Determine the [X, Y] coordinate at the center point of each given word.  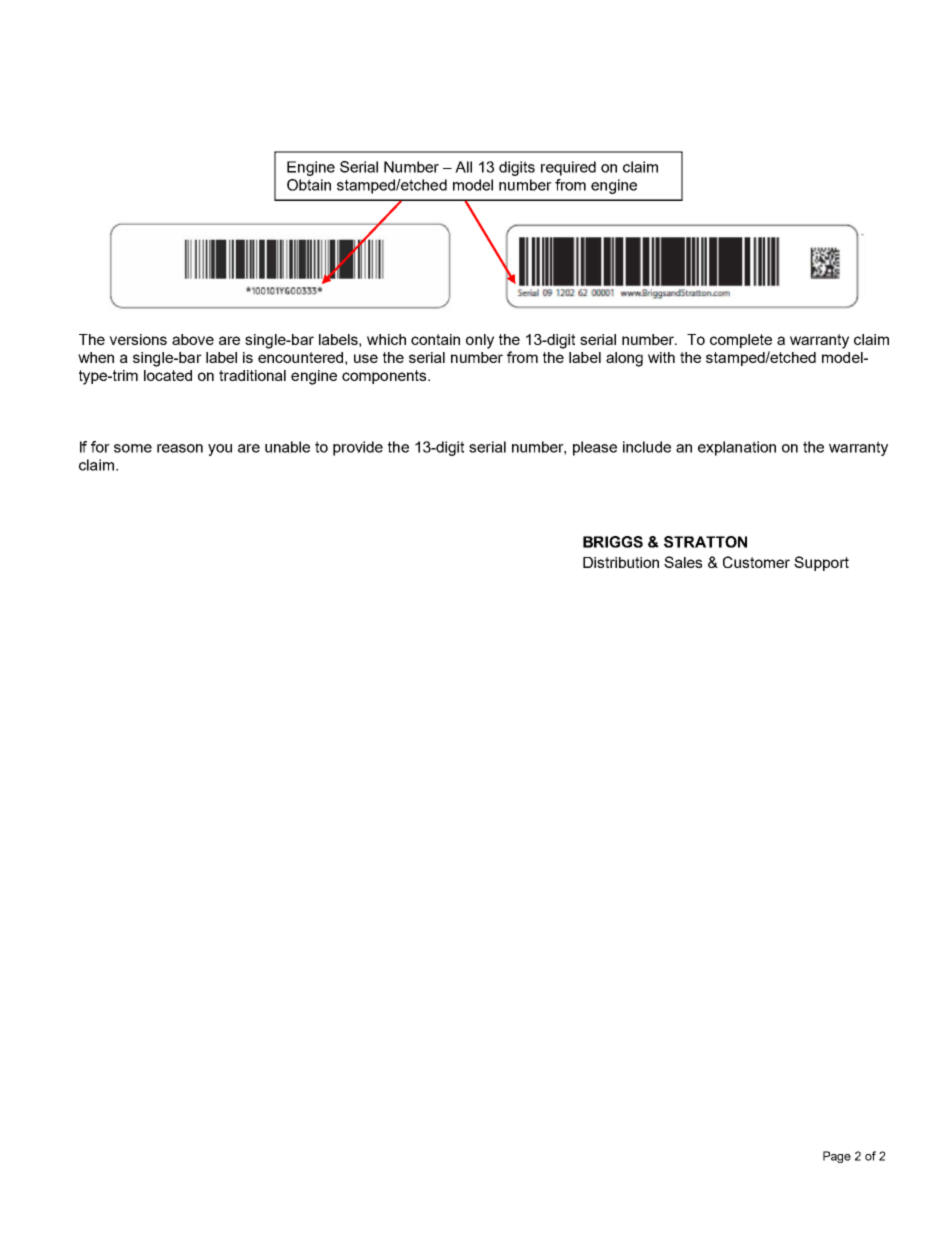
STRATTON [705, 542]
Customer [756, 562]
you [220, 450]
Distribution [621, 562]
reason [180, 448]
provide [358, 448]
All [463, 167]
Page [837, 1157]
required [568, 168]
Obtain [309, 185]
